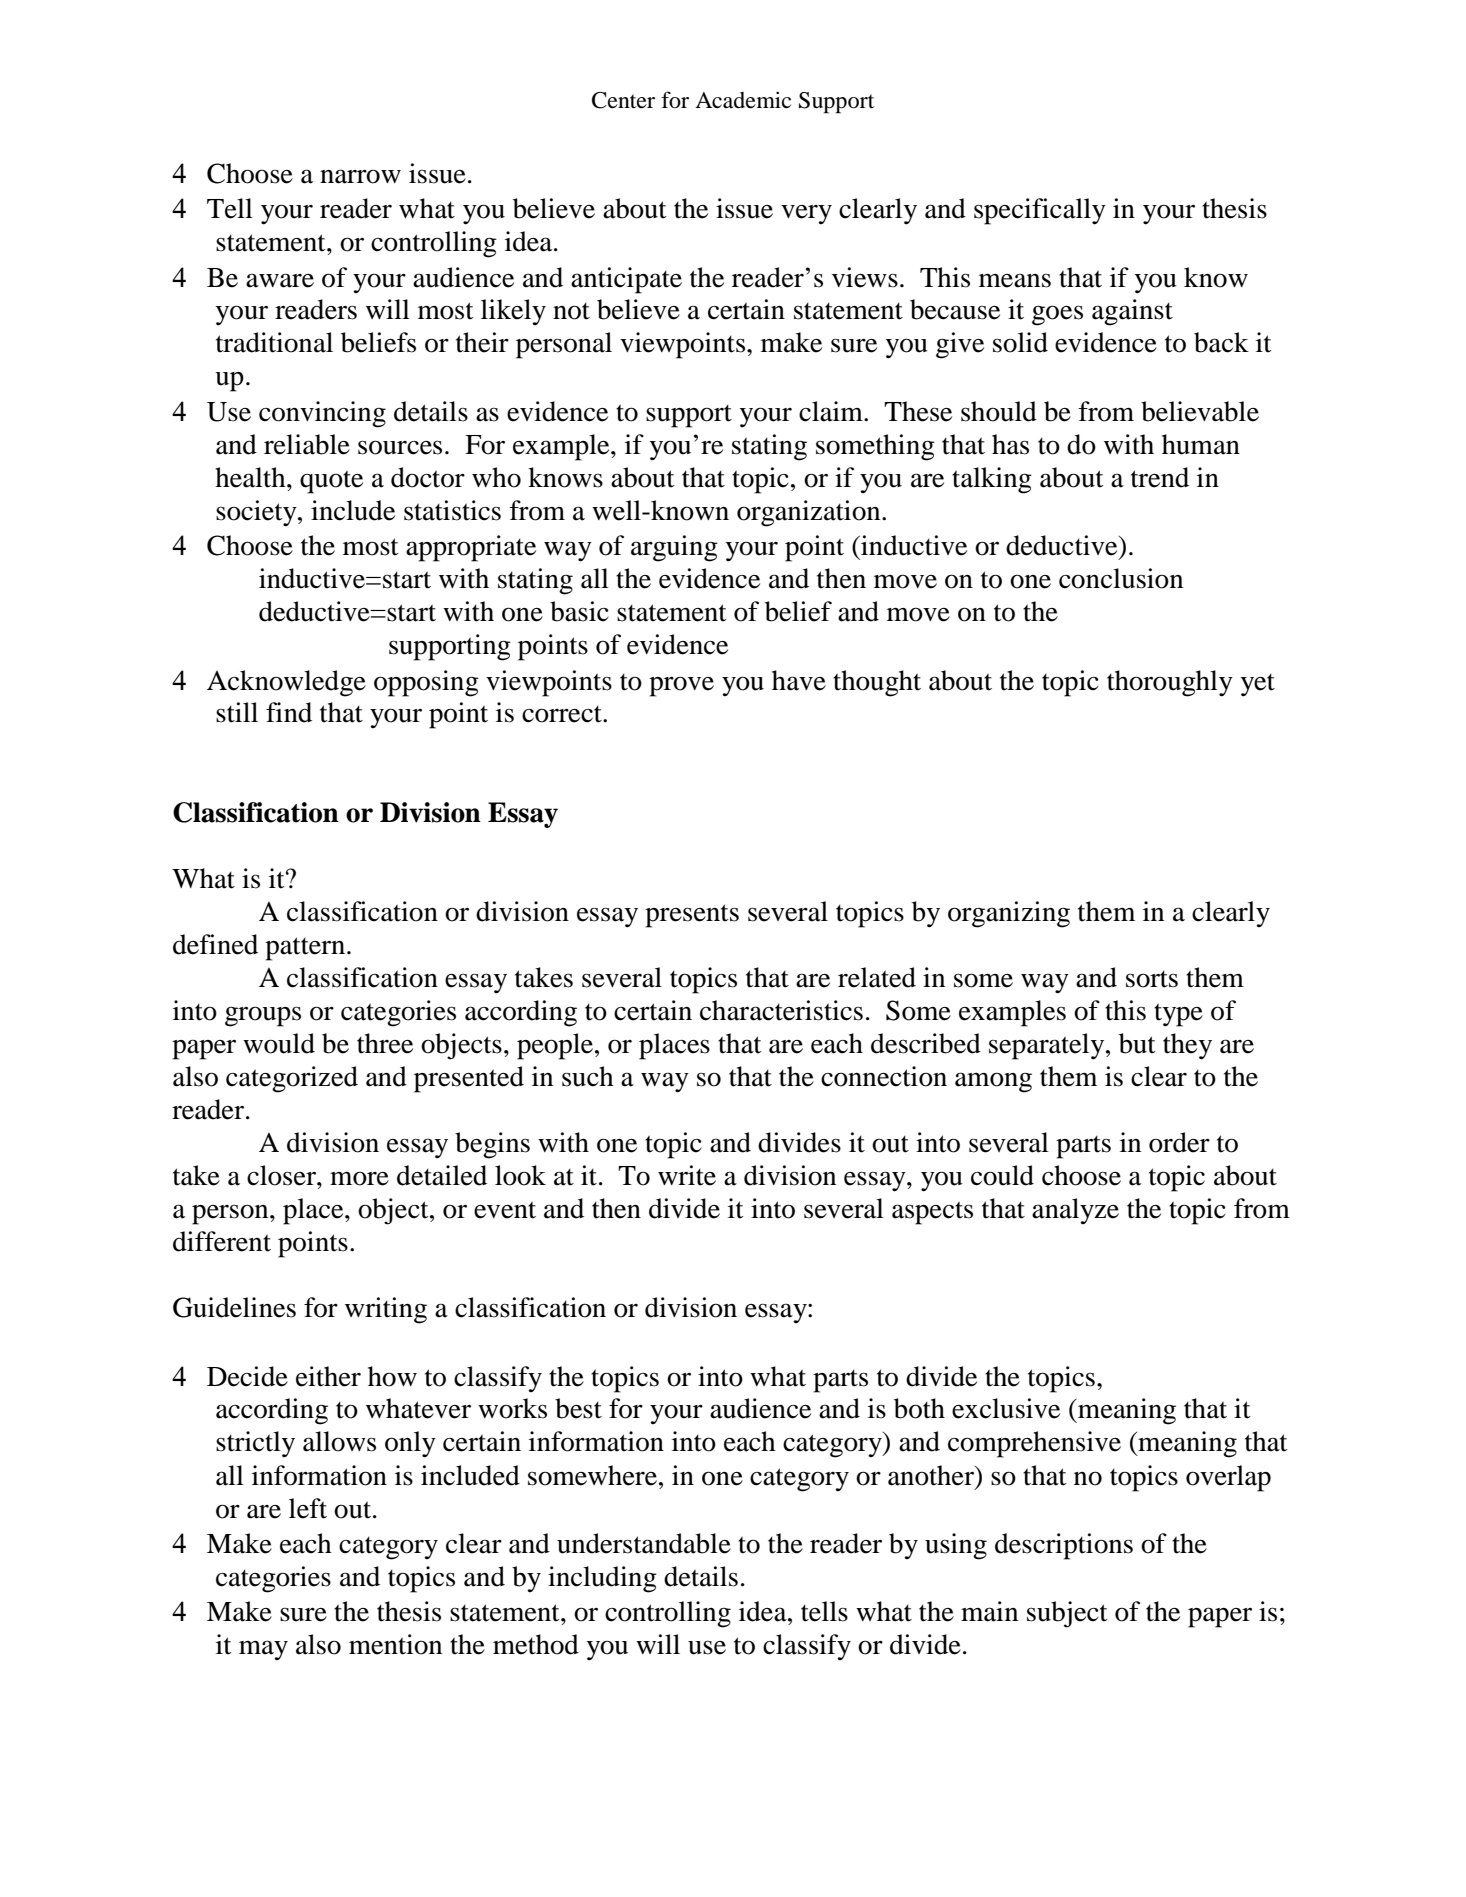 This screenshot has width=1466, height=1897. What do you see at coordinates (743, 100) in the screenshot?
I see `Academic` at bounding box center [743, 100].
